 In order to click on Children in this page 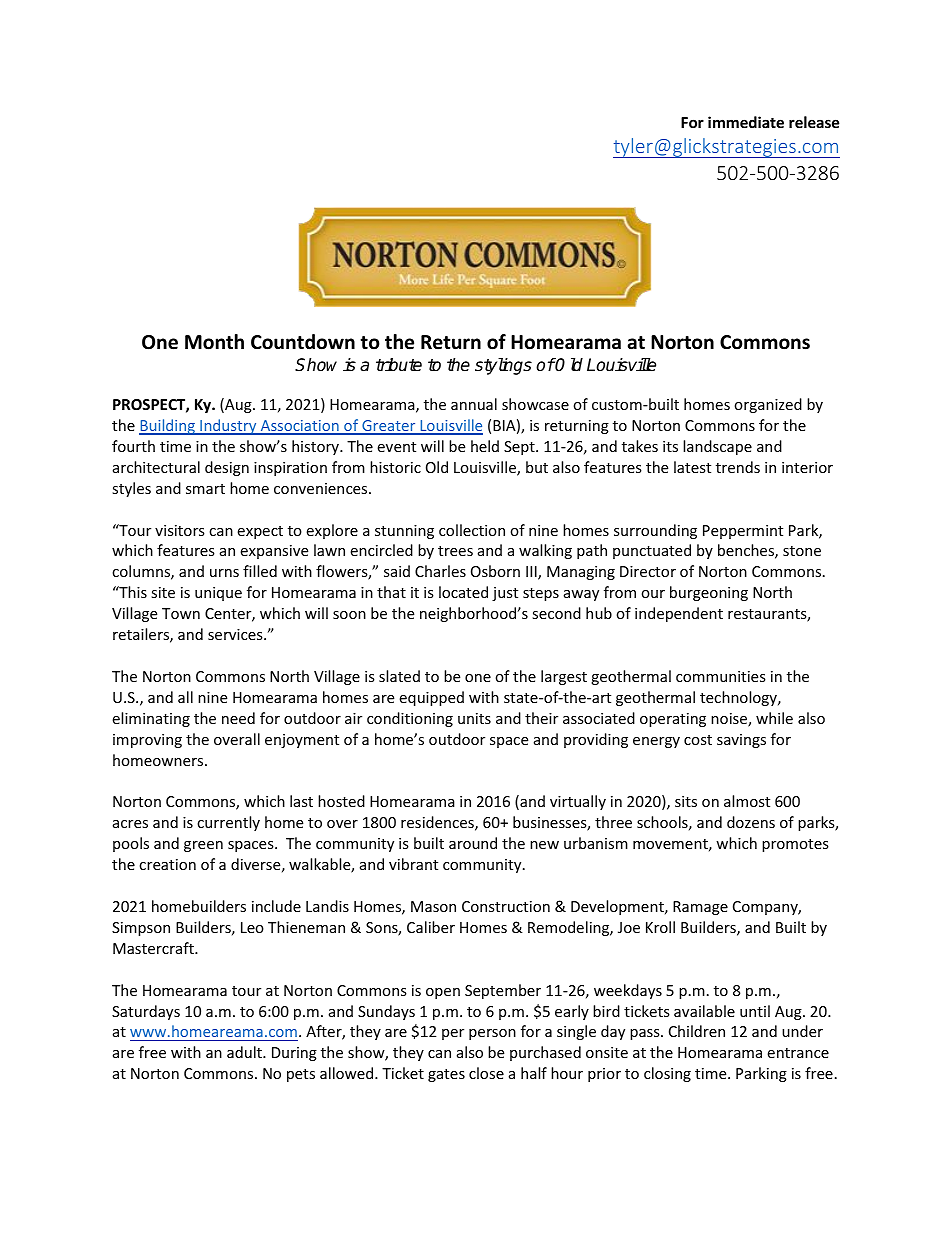, I will do `click(697, 1031)`.
